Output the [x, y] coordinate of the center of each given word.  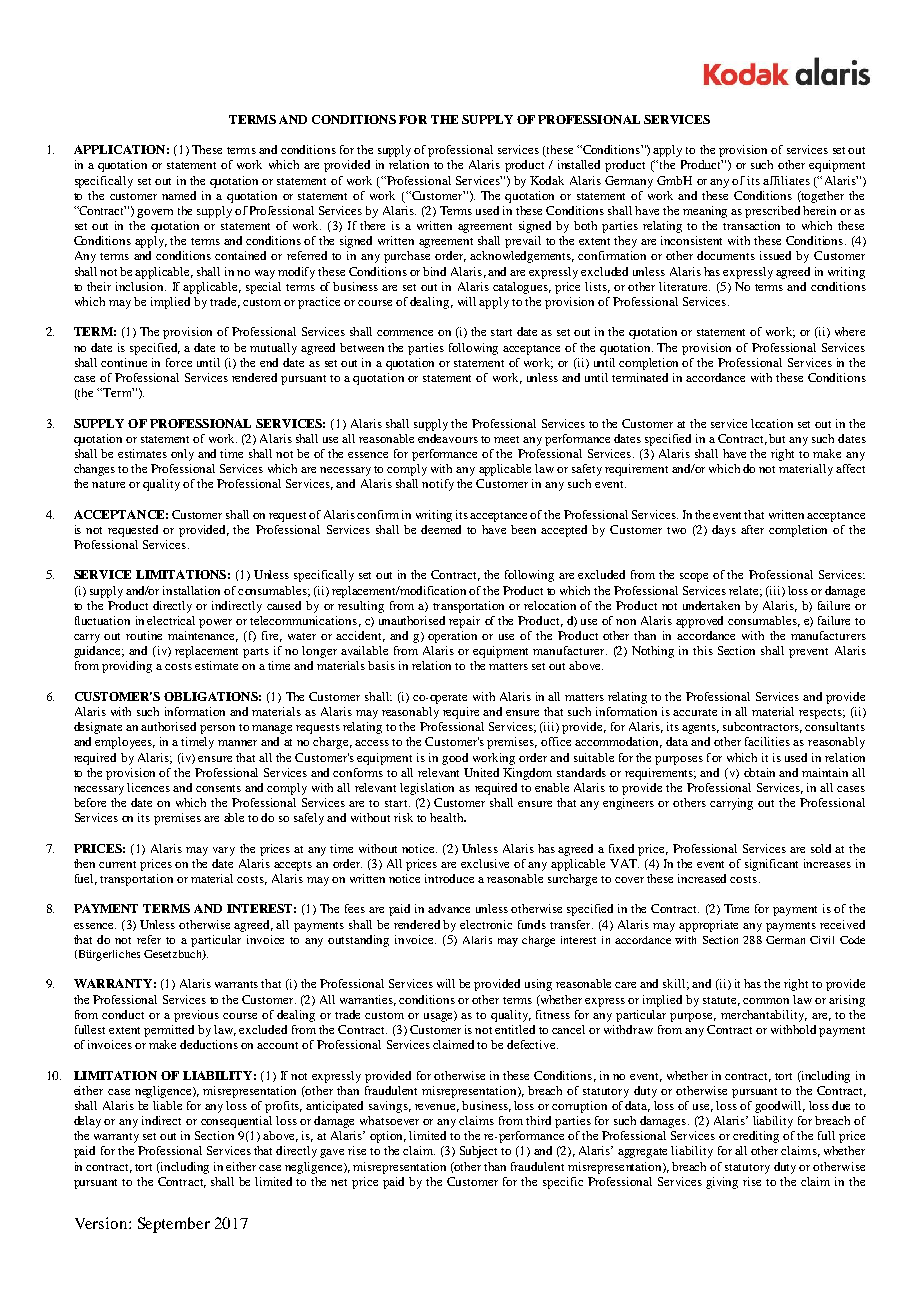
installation [191, 590]
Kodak [547, 180]
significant [771, 865]
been [523, 529]
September [174, 1225]
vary [224, 851]
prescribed [772, 212]
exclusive [485, 863]
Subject [478, 1152]
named [179, 195]
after [752, 529]
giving [722, 1183]
